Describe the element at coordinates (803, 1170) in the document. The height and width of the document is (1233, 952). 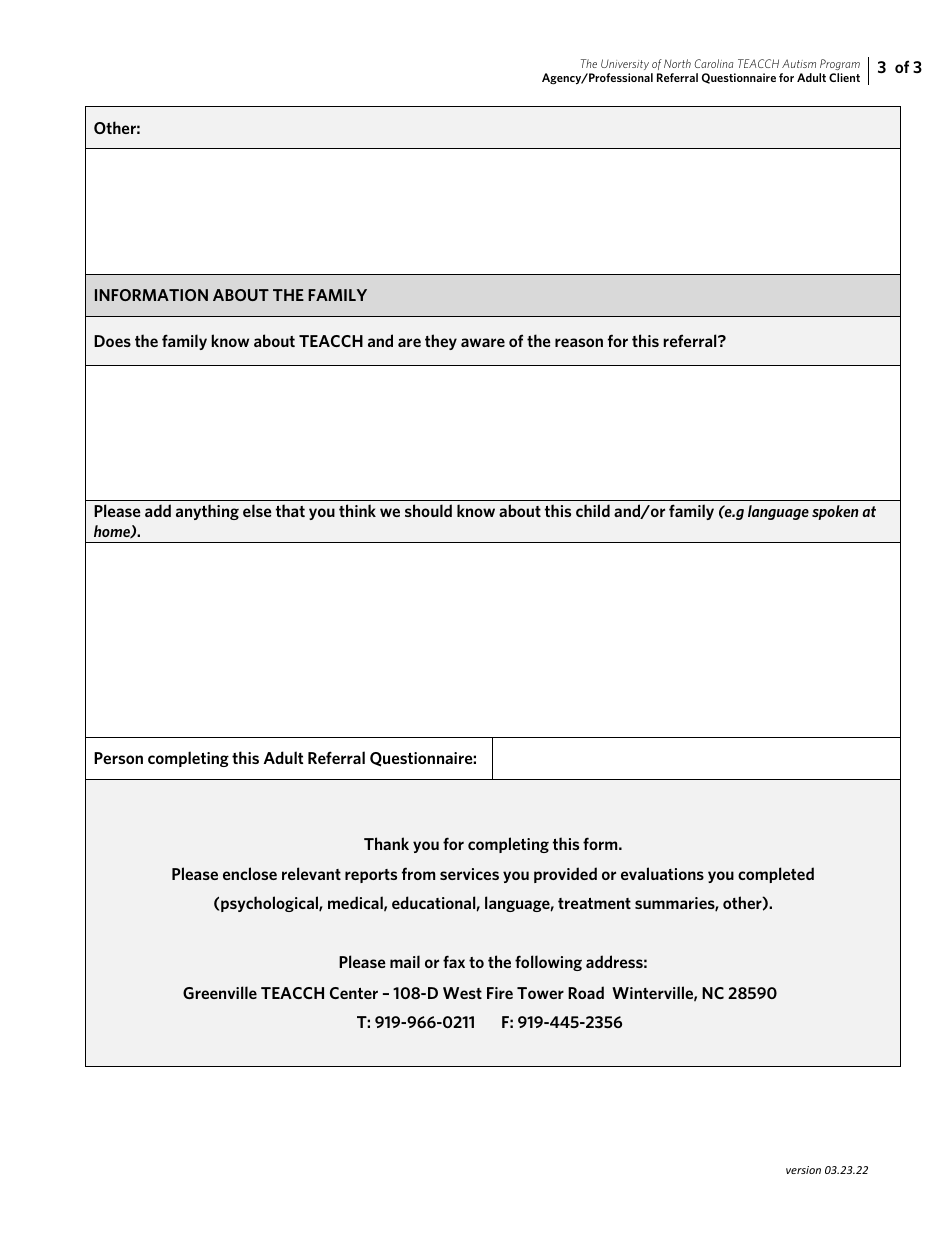
I see `version` at that location.
